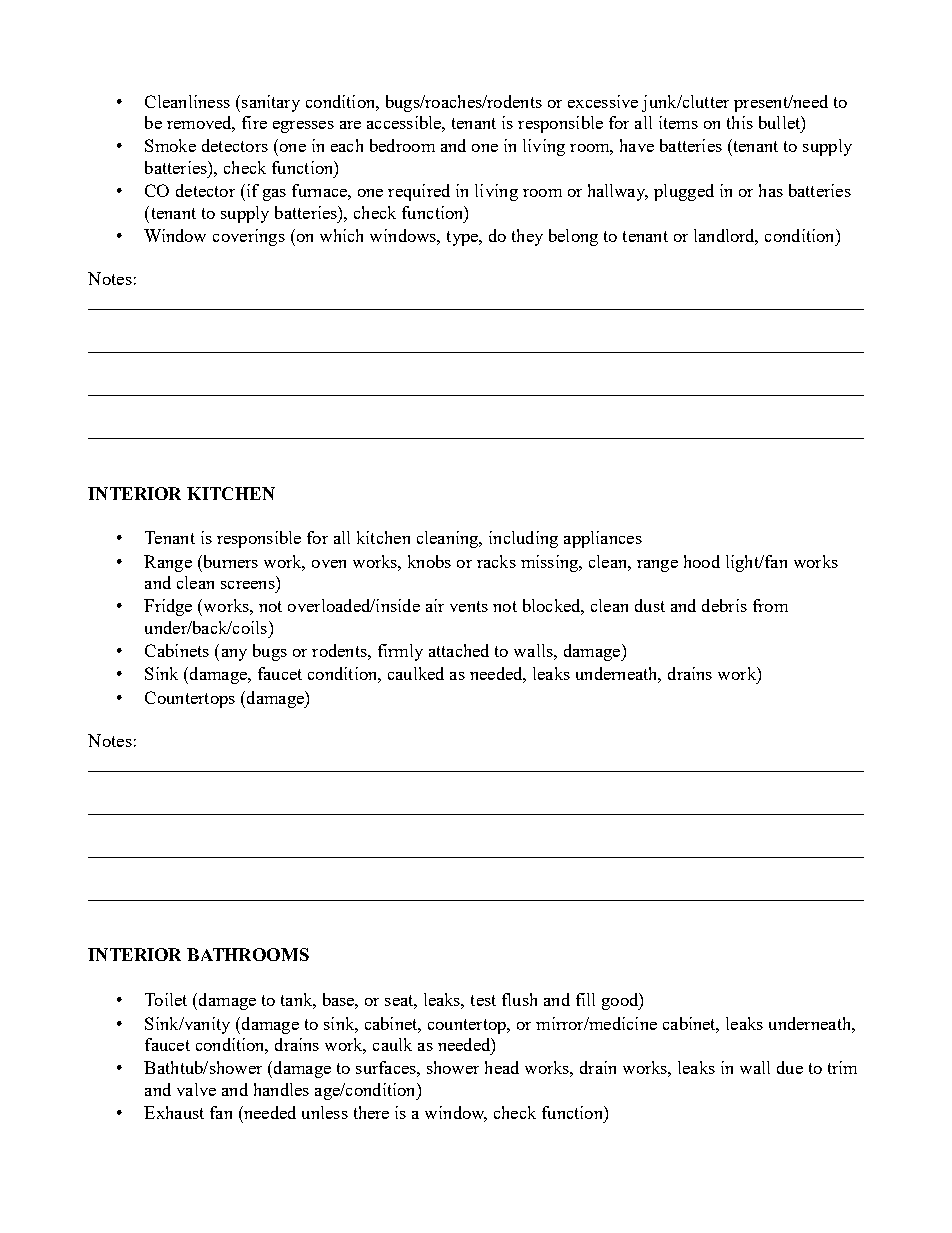  Describe the element at coordinates (603, 101) in the screenshot. I see `excessive` at that location.
